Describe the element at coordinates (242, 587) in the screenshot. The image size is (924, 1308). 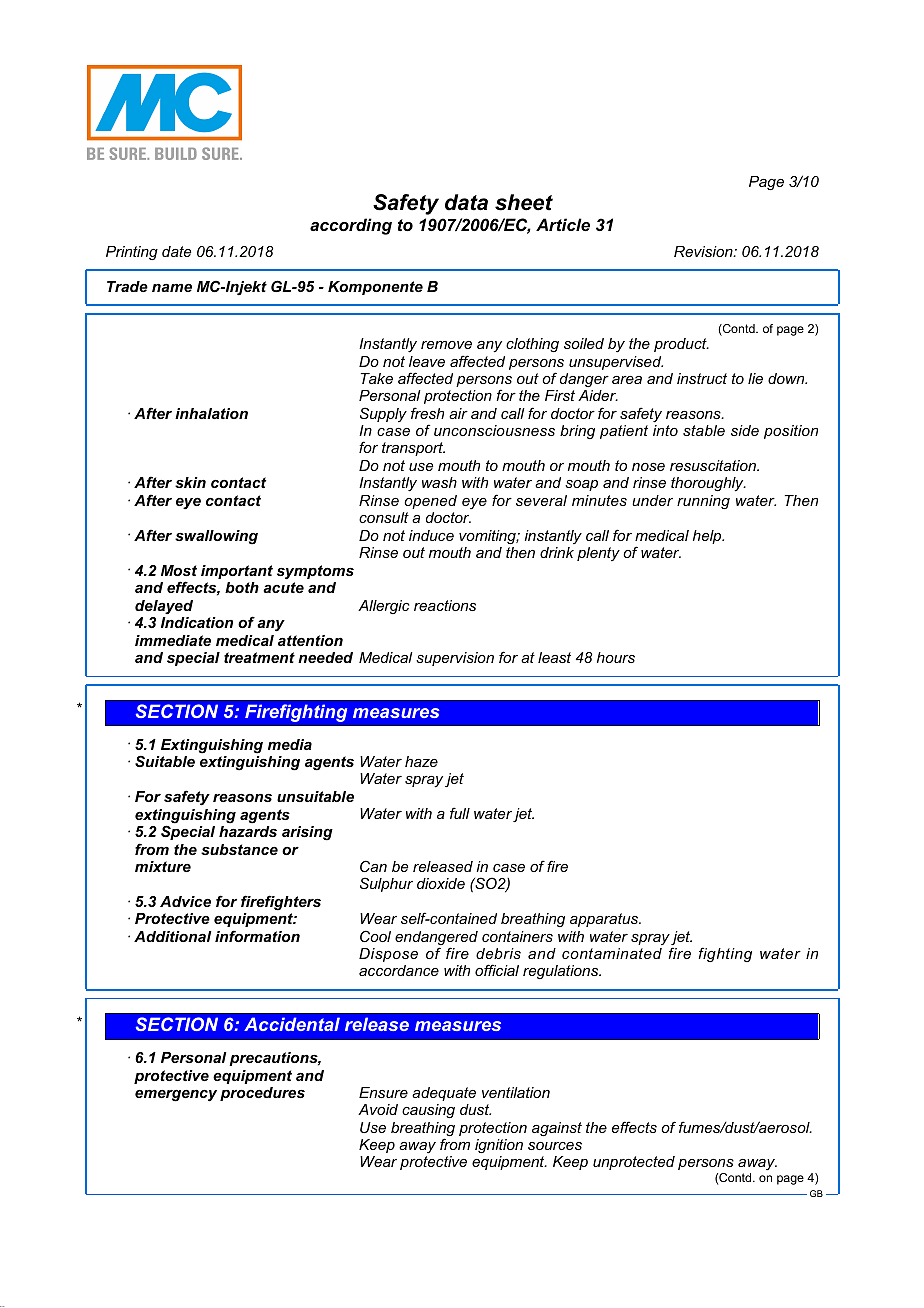
I see `both` at that location.
